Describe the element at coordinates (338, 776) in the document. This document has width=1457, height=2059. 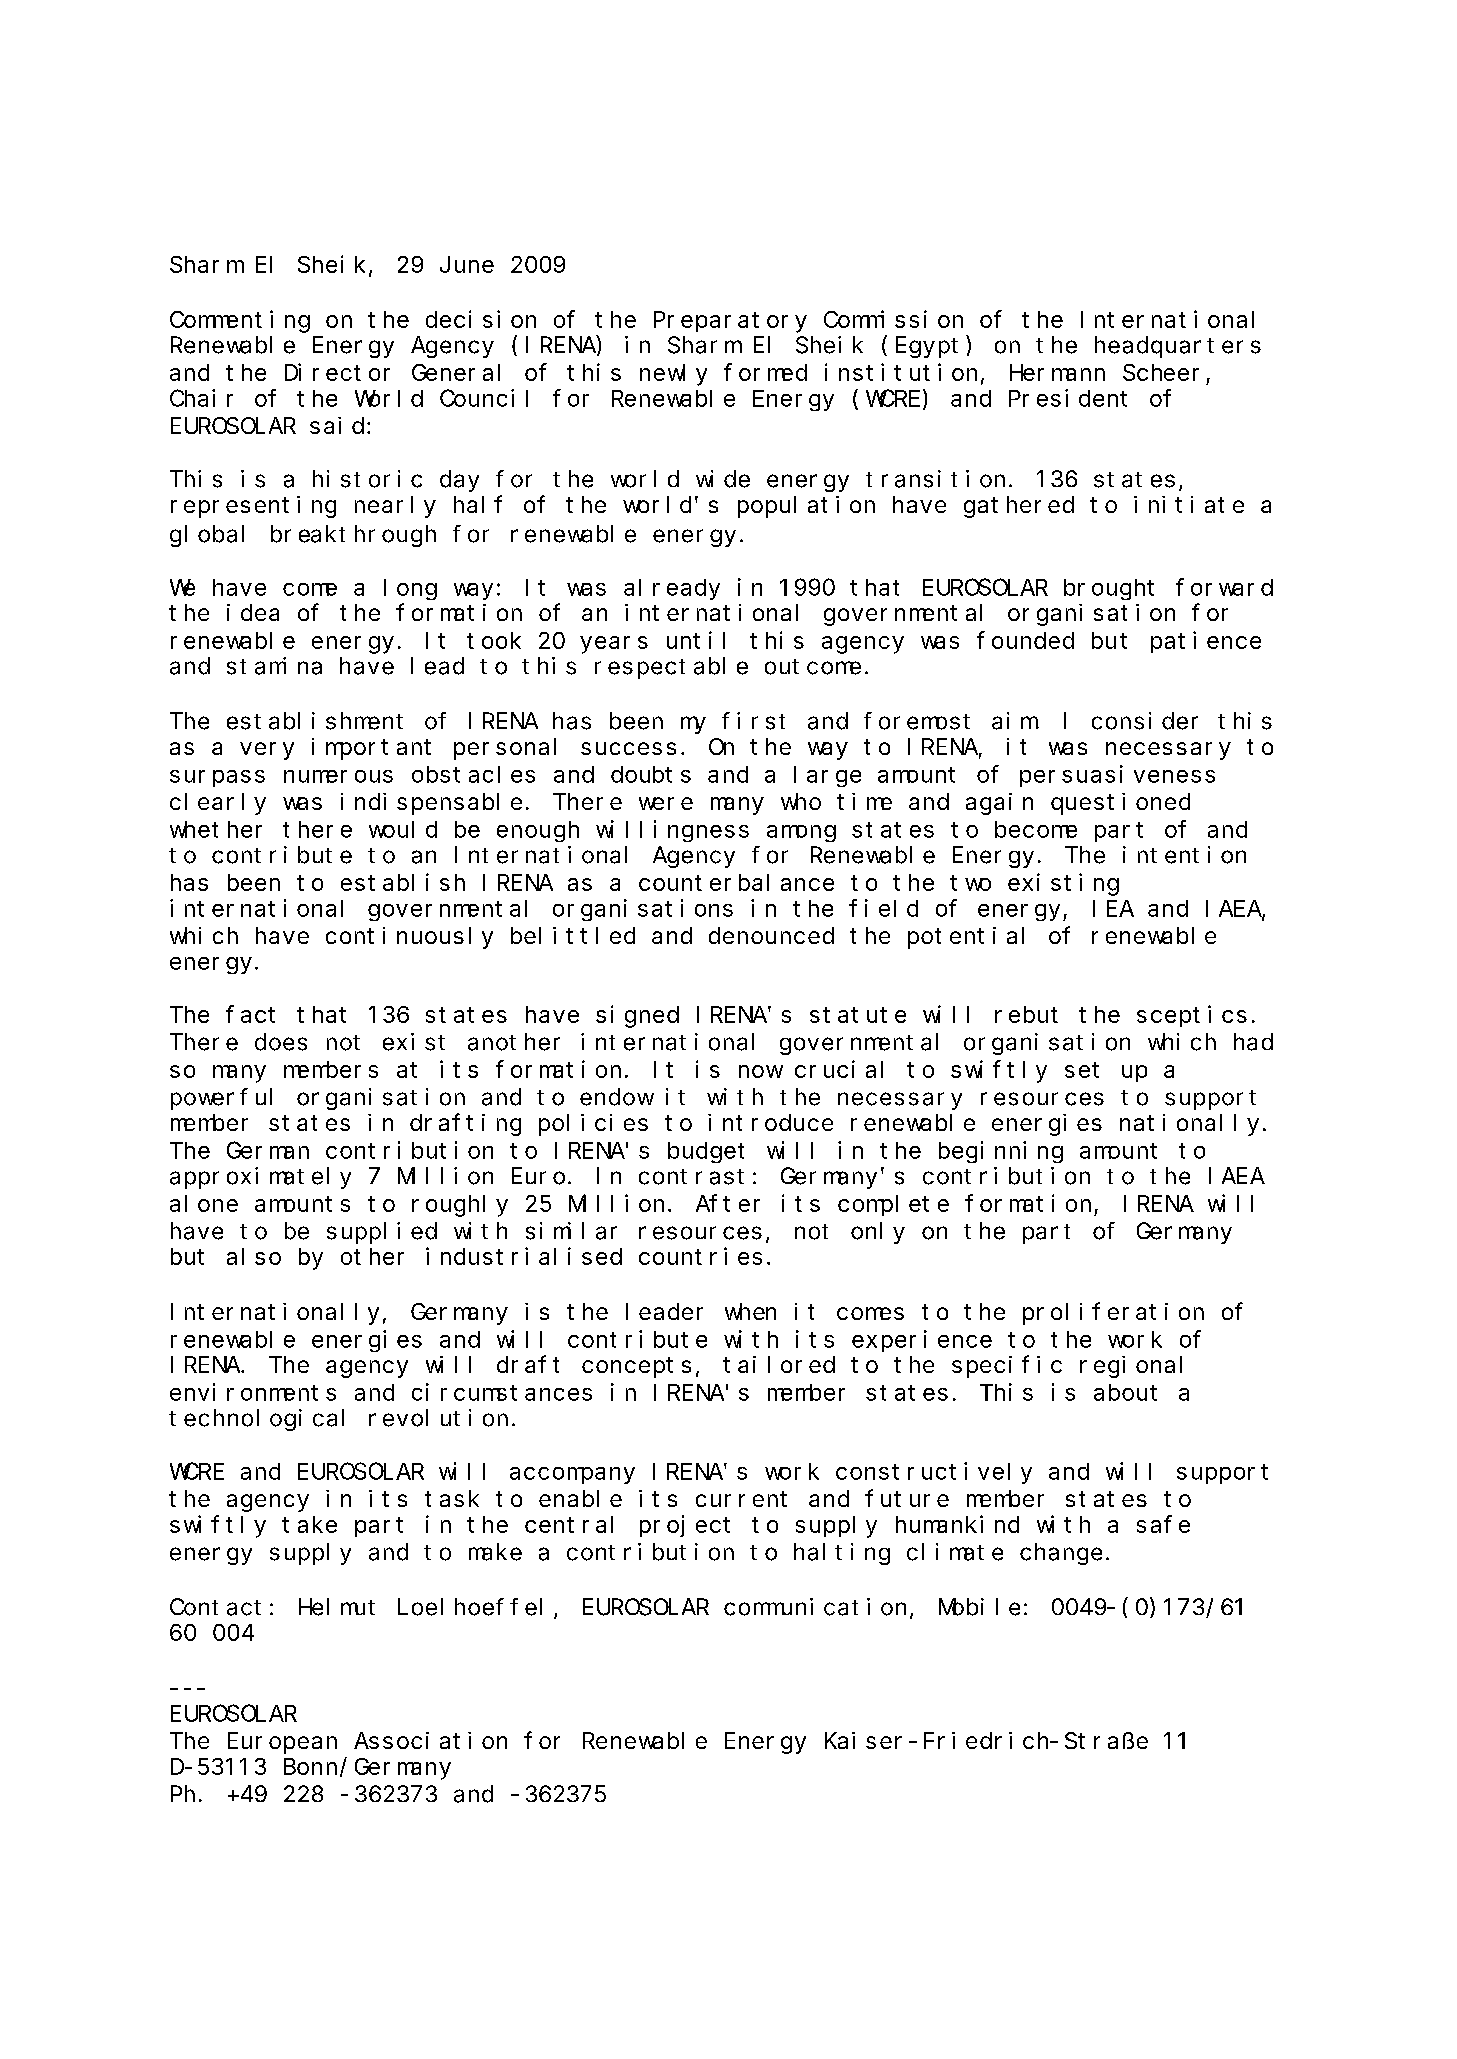
I see `numerous` at that location.
